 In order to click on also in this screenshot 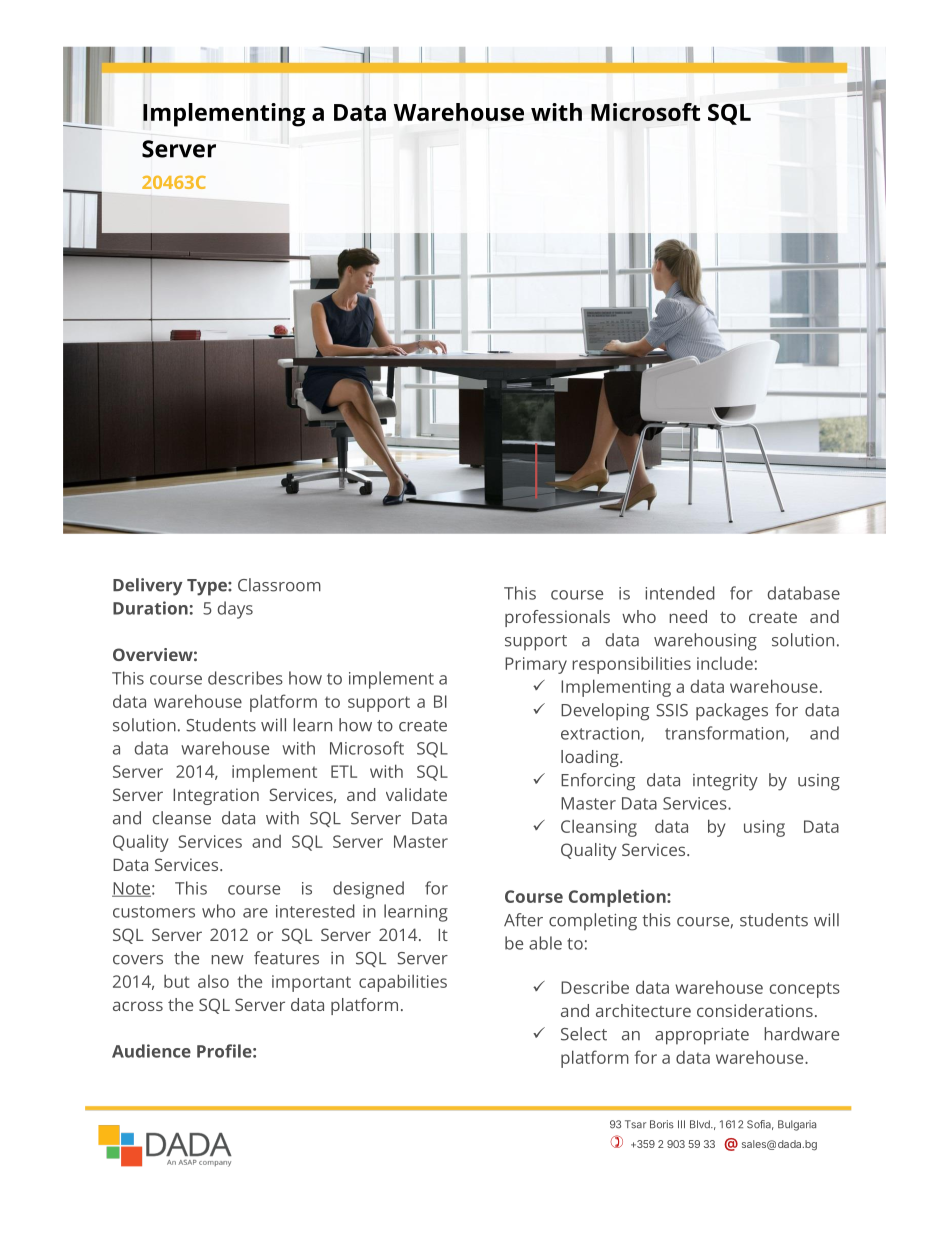, I will do `click(213, 981)`.
